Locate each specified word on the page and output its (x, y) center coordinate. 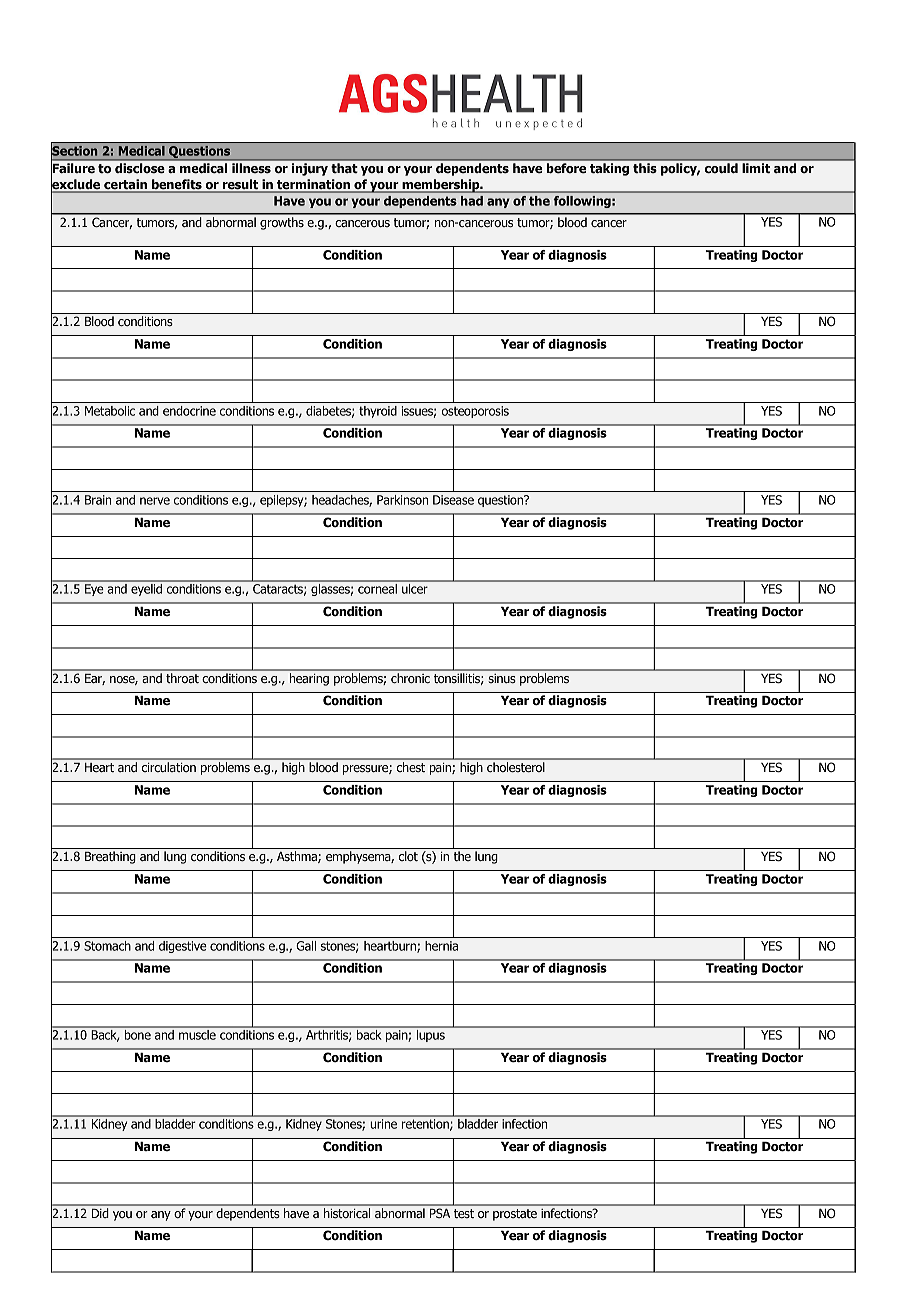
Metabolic (110, 411)
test (464, 1213)
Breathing (110, 857)
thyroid (378, 412)
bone (137, 1033)
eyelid (146, 588)
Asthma (298, 857)
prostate (515, 1215)
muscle (197, 1033)
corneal (377, 587)
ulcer (415, 587)
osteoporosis (475, 412)
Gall (306, 946)
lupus (430, 1034)
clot (408, 856)
